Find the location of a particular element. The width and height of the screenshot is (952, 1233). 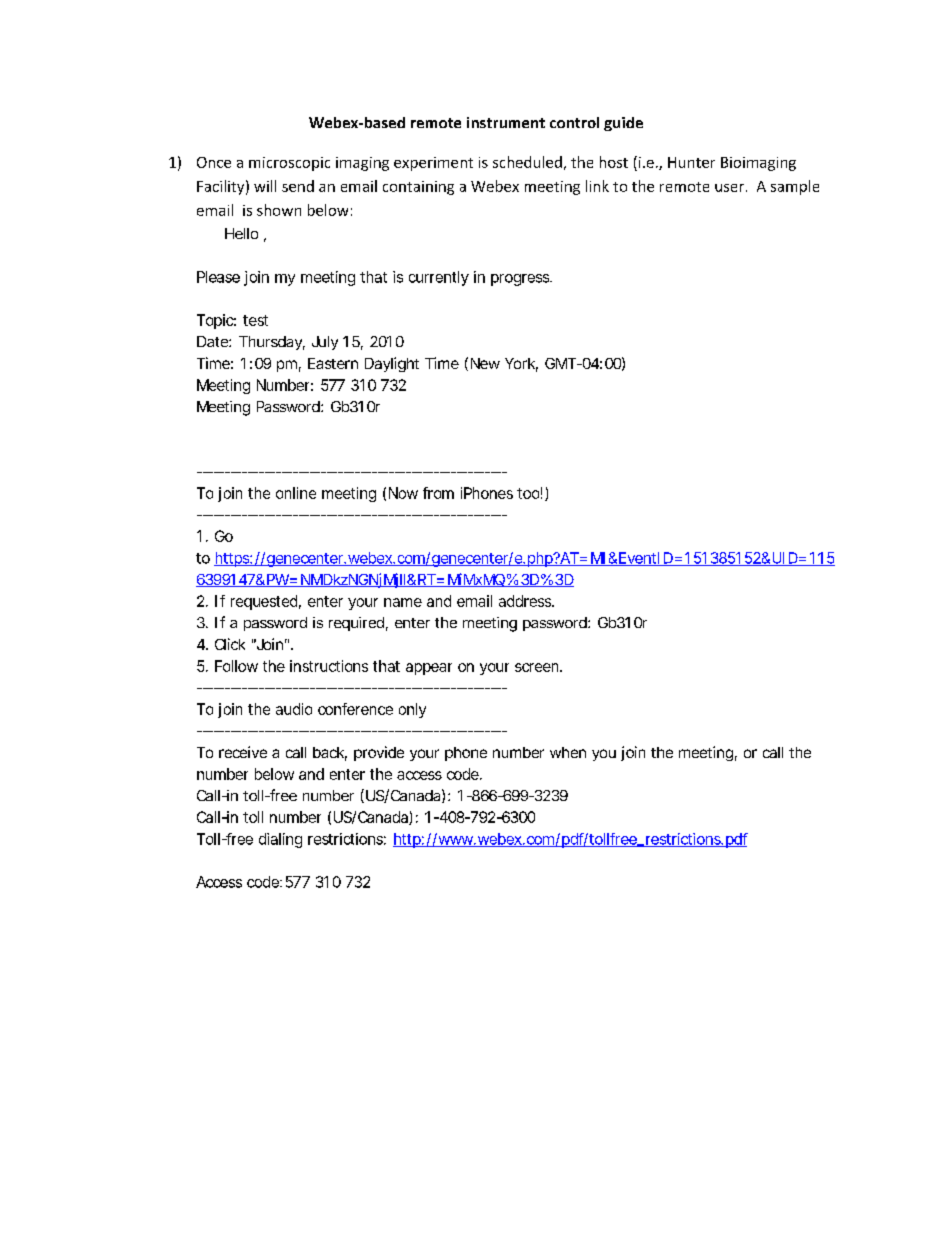

requested is located at coordinates (264, 602).
